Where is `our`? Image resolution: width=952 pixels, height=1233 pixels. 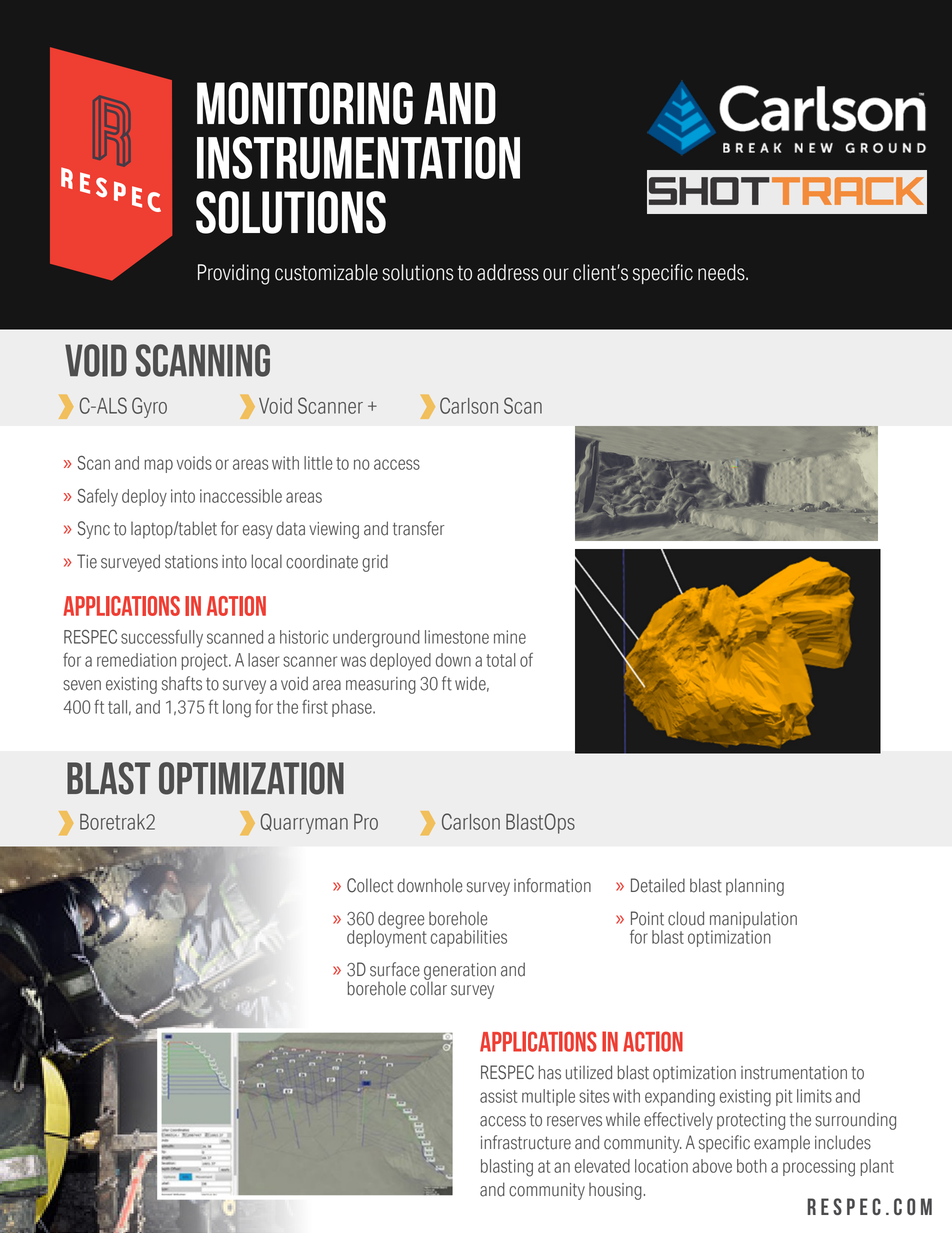 our is located at coordinates (556, 274).
